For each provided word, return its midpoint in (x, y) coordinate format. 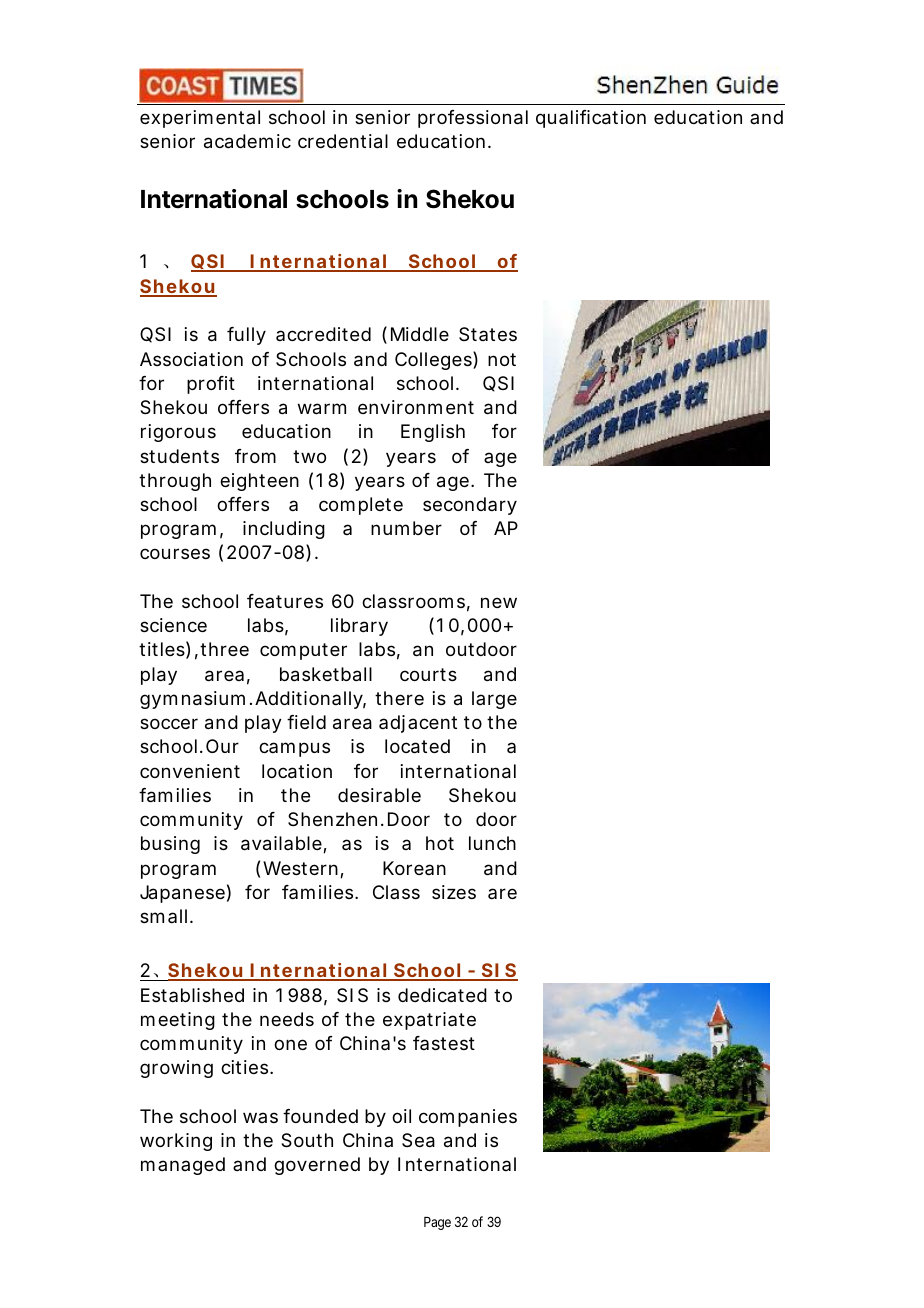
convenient (190, 771)
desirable (379, 795)
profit (211, 385)
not (502, 359)
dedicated (442, 995)
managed (183, 1166)
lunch (492, 843)
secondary (470, 506)
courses (175, 553)
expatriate (429, 1021)
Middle (420, 334)
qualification (591, 119)
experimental (200, 119)
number (406, 528)
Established (192, 995)
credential (343, 141)
